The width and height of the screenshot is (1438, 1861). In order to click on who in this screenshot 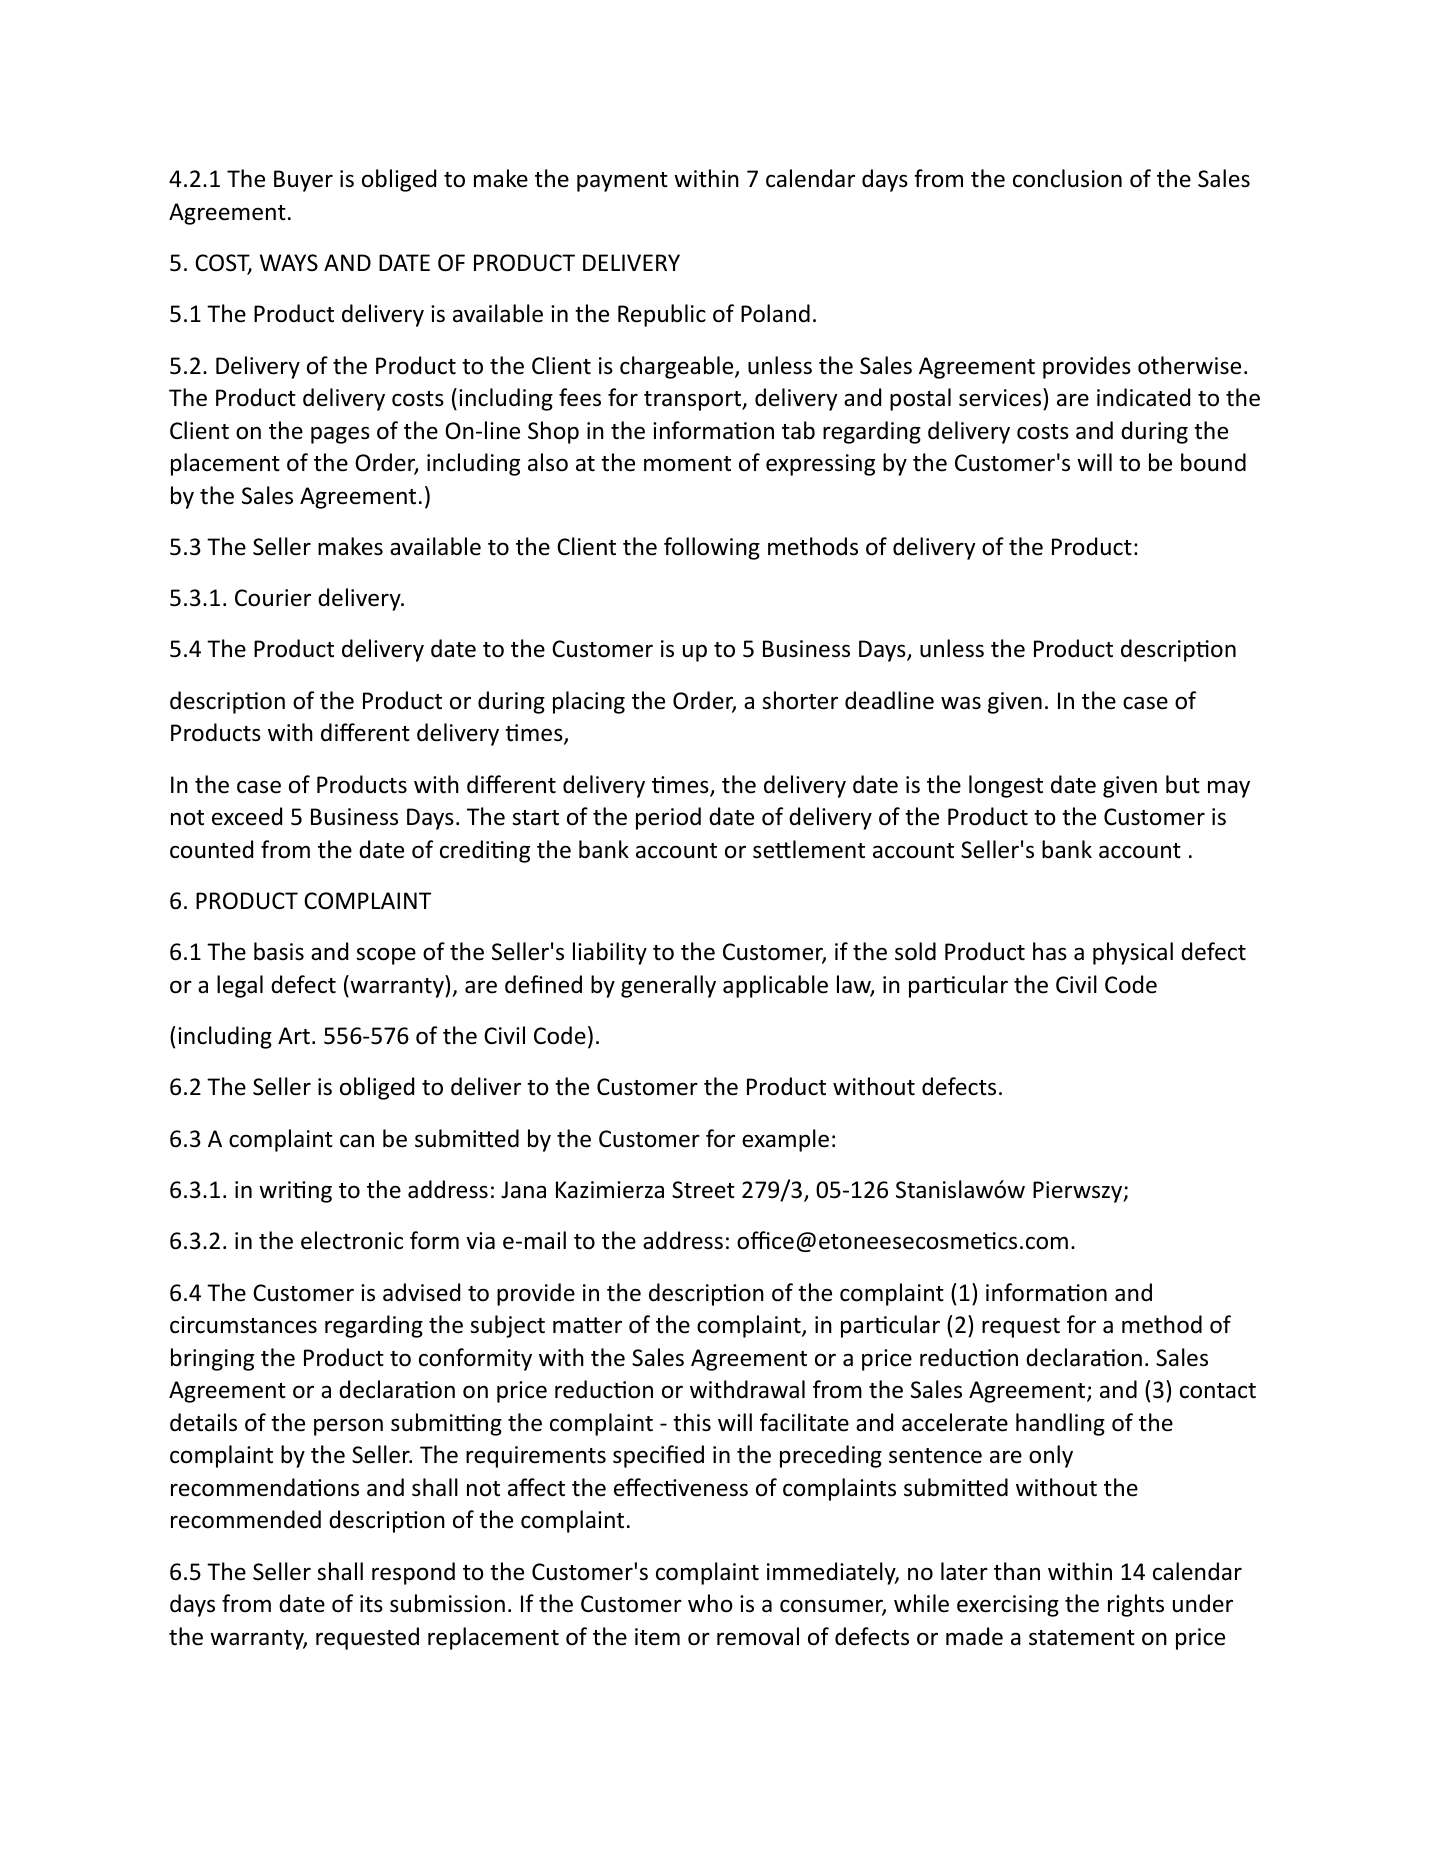, I will do `click(710, 1603)`.
